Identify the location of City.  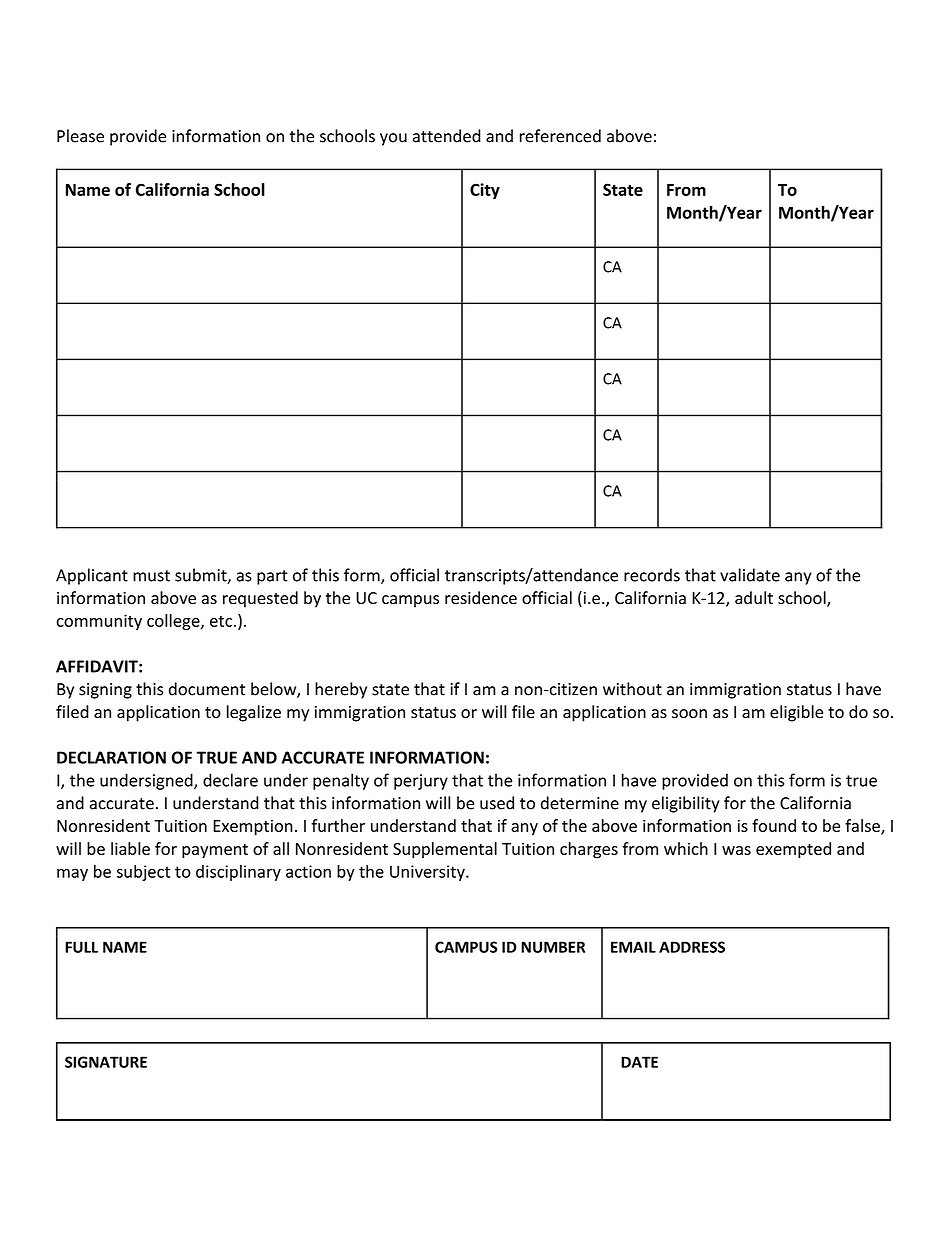
(485, 191).
